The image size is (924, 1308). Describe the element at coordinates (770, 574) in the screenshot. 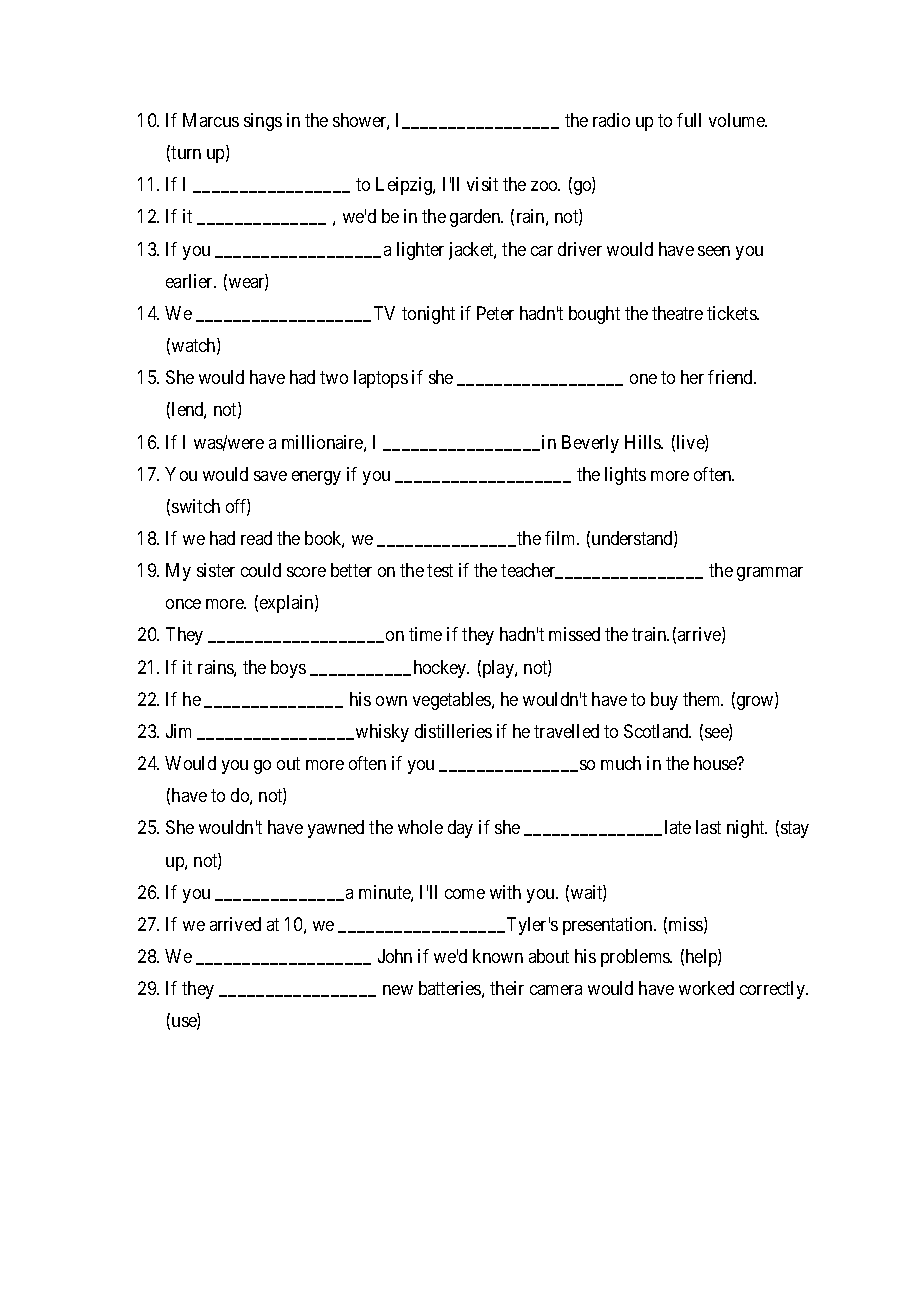

I see `grammar` at that location.
